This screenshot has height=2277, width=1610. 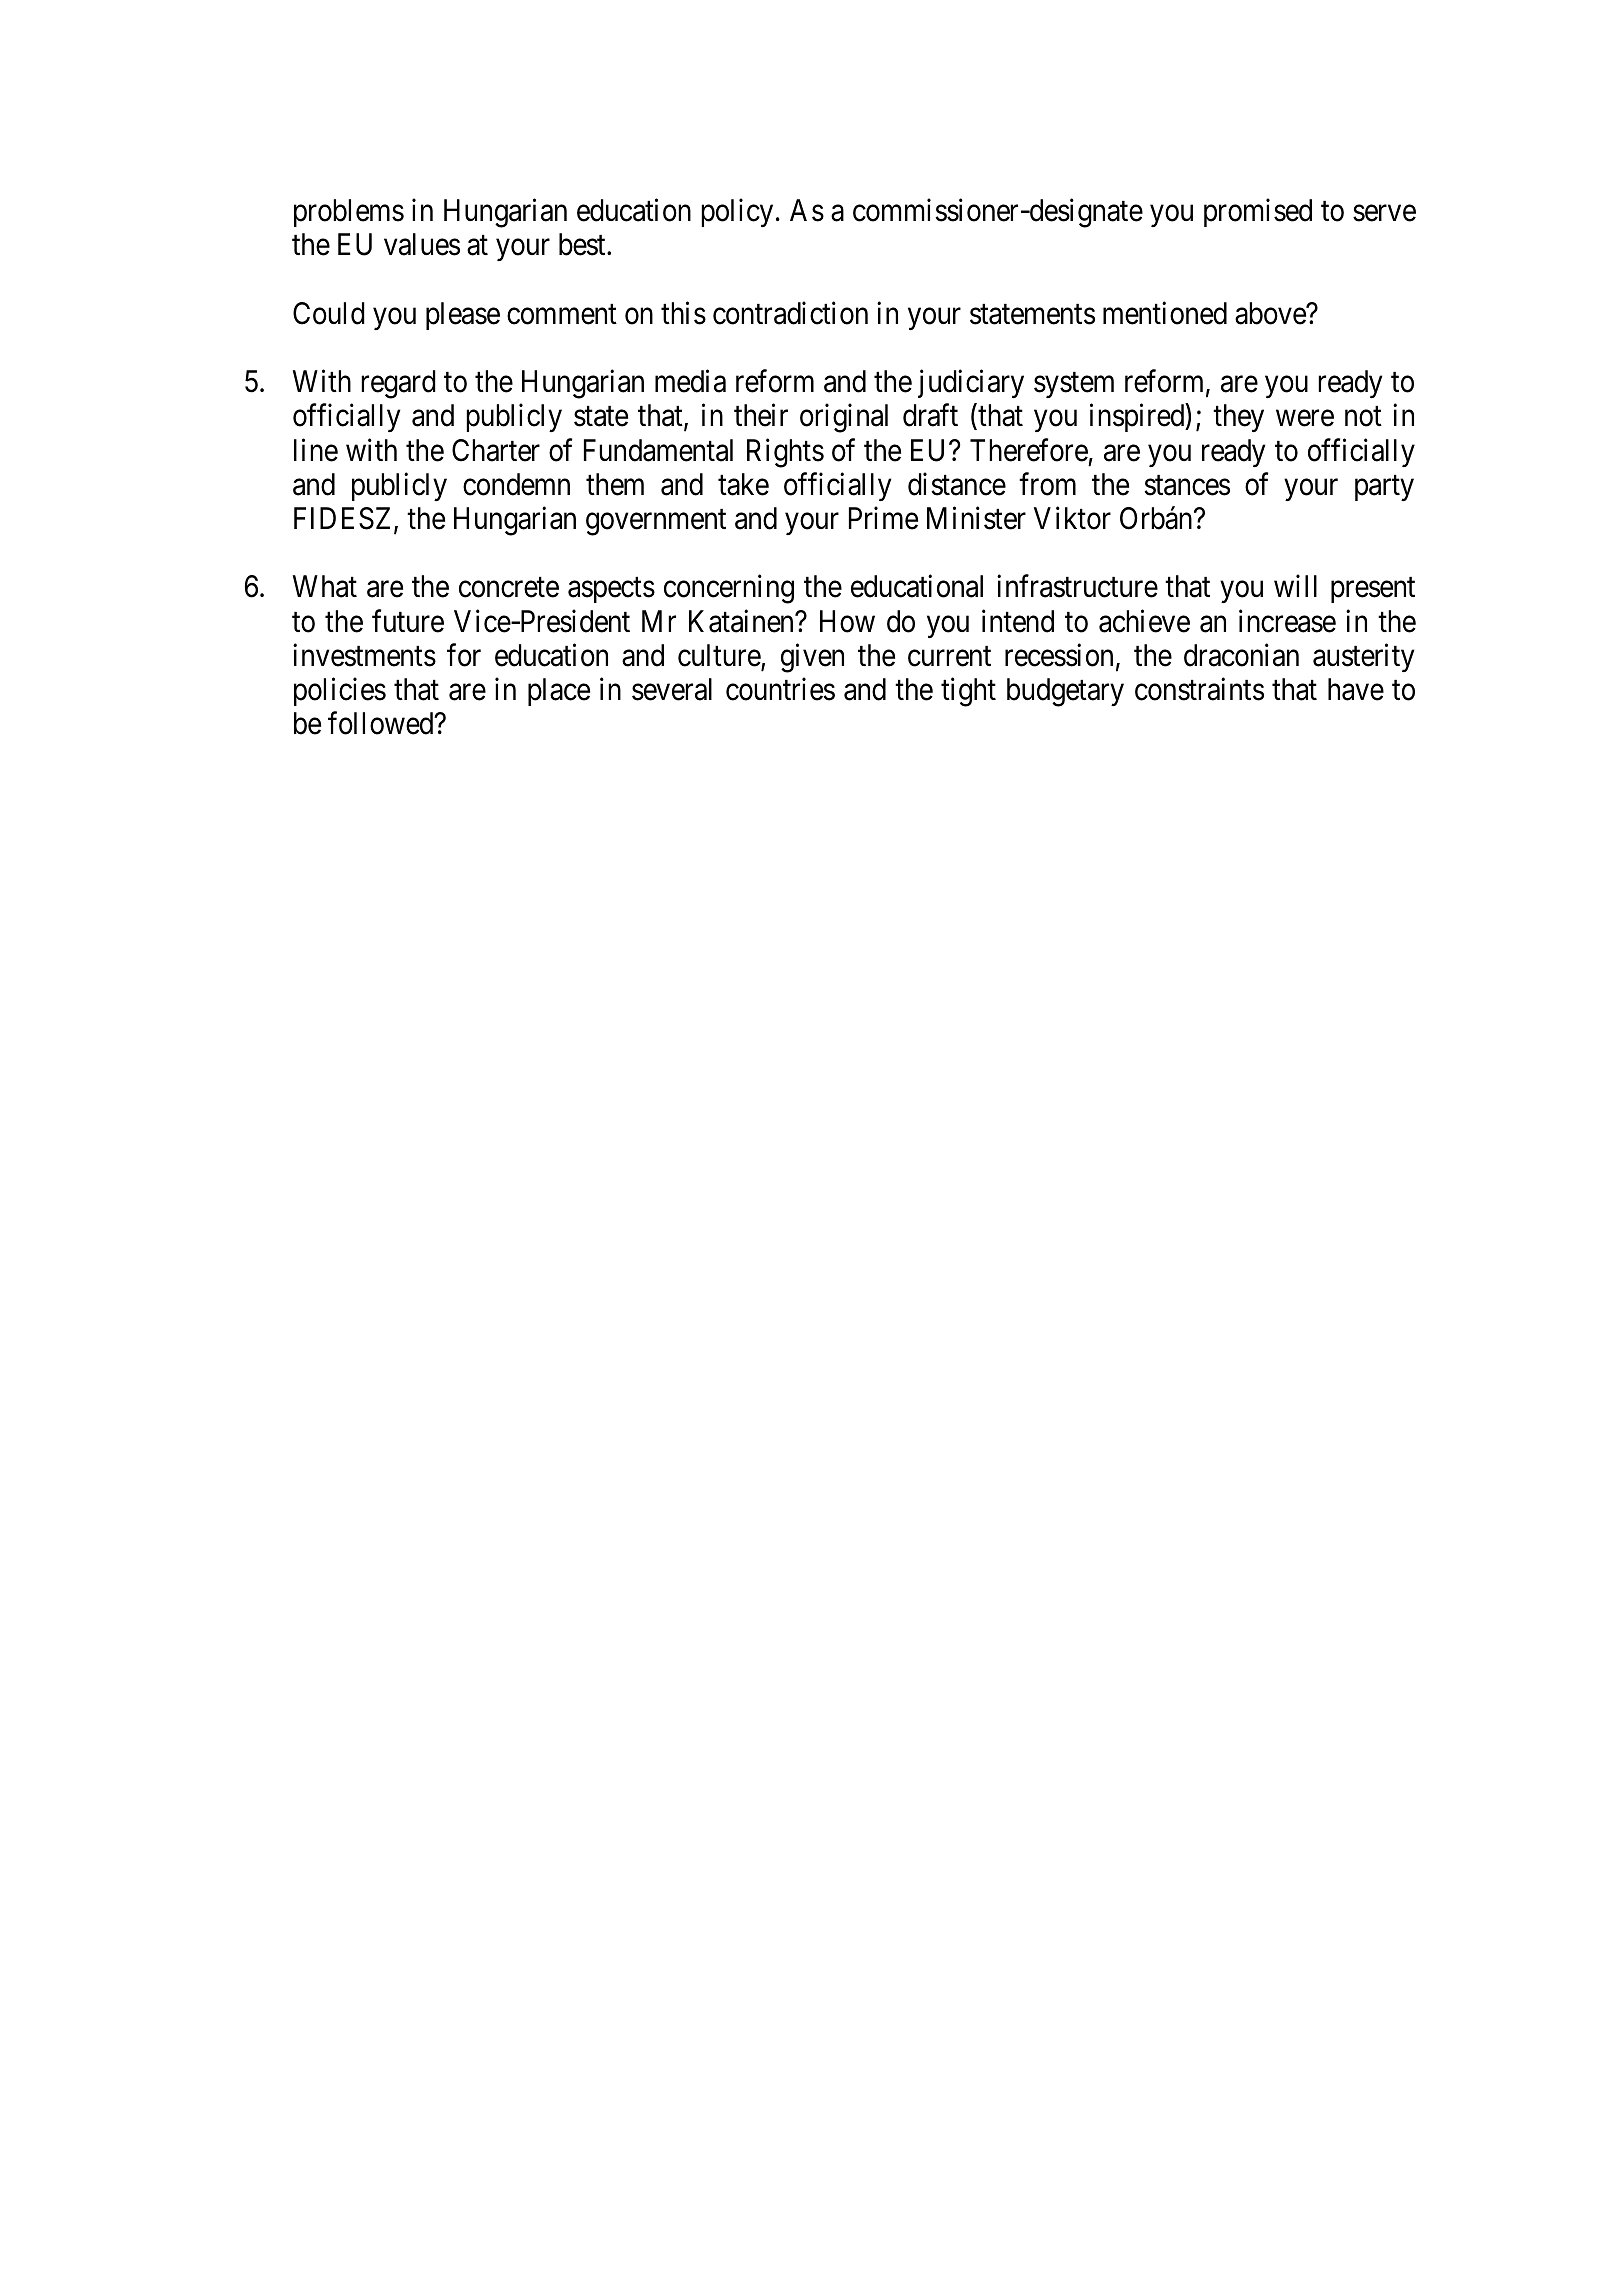 I want to click on policies, so click(x=340, y=692).
